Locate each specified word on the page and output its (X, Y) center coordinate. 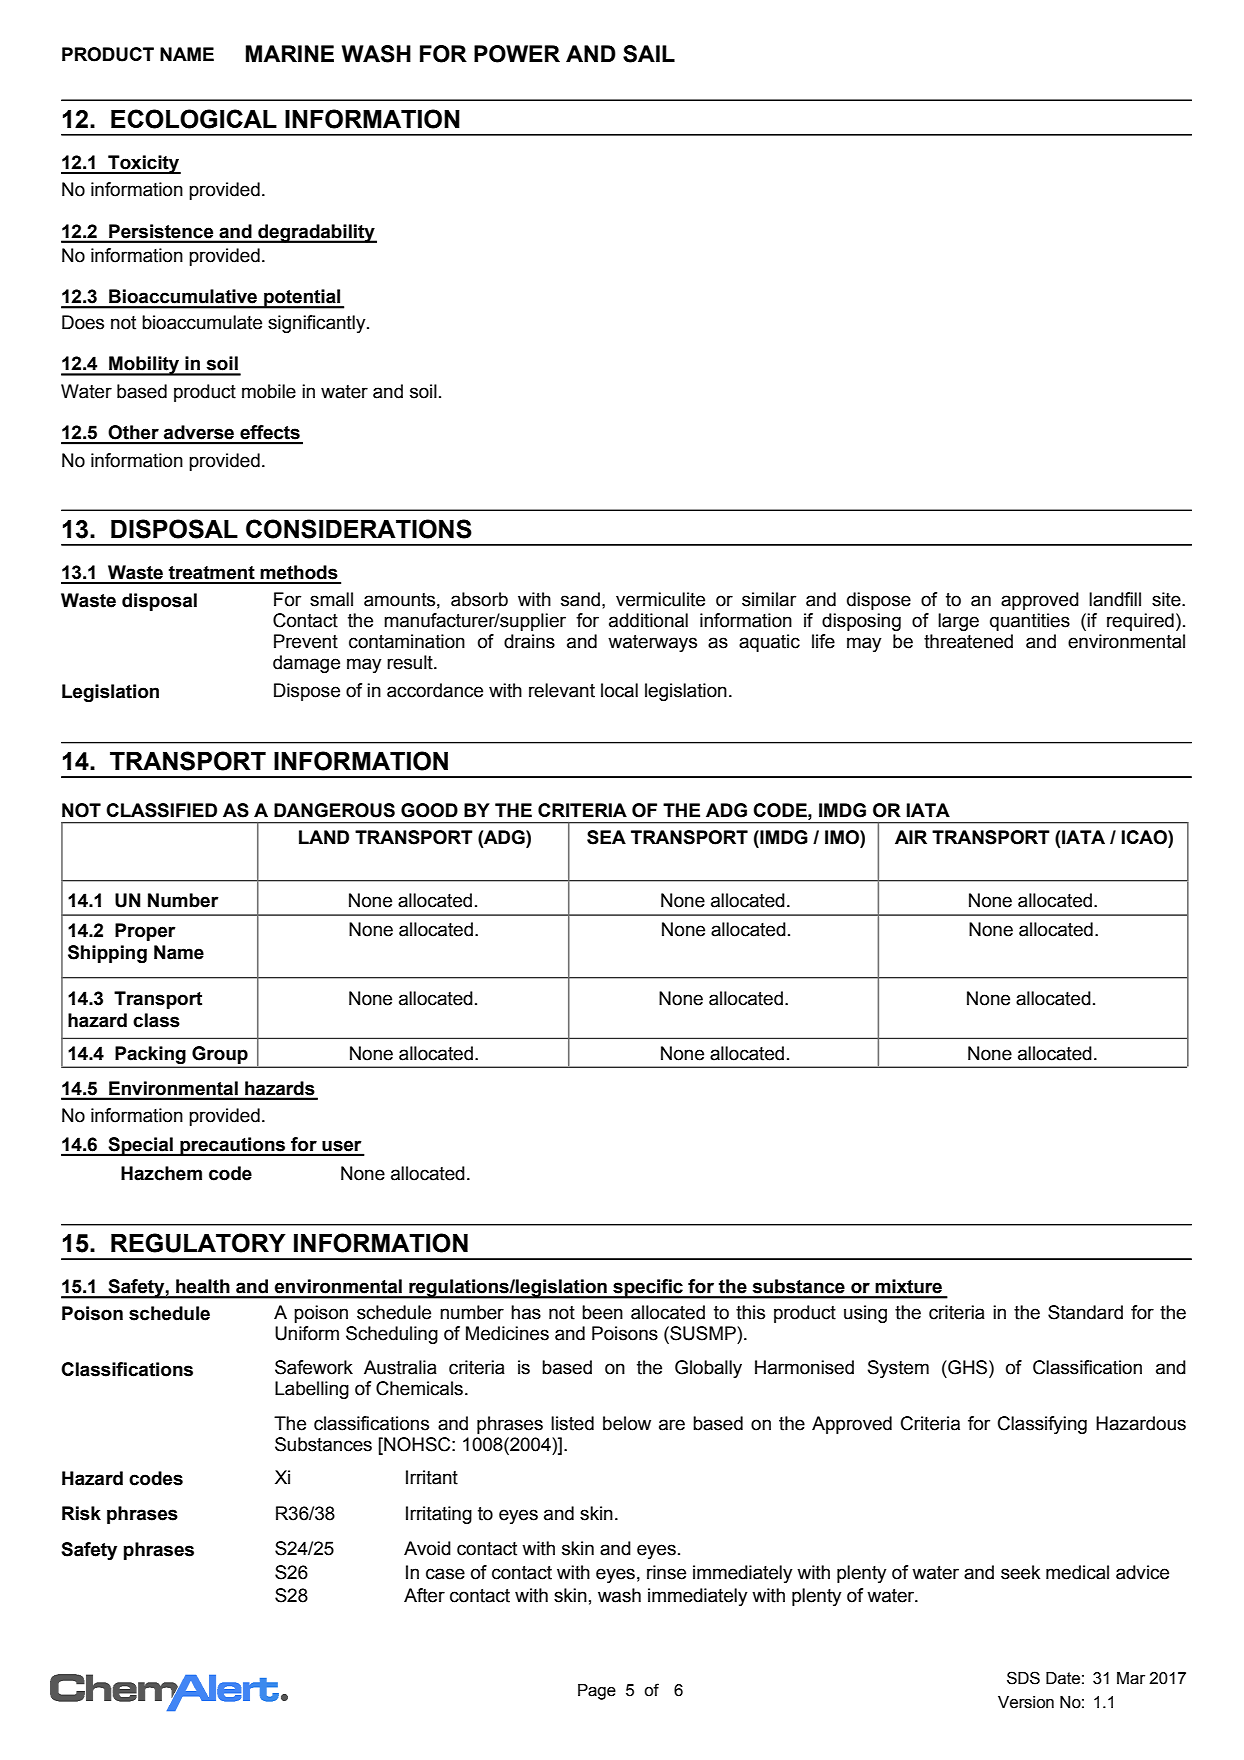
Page (597, 1692)
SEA (606, 837)
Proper (145, 932)
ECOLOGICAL (194, 119)
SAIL (649, 54)
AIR (911, 837)
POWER (517, 54)
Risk (81, 1513)
